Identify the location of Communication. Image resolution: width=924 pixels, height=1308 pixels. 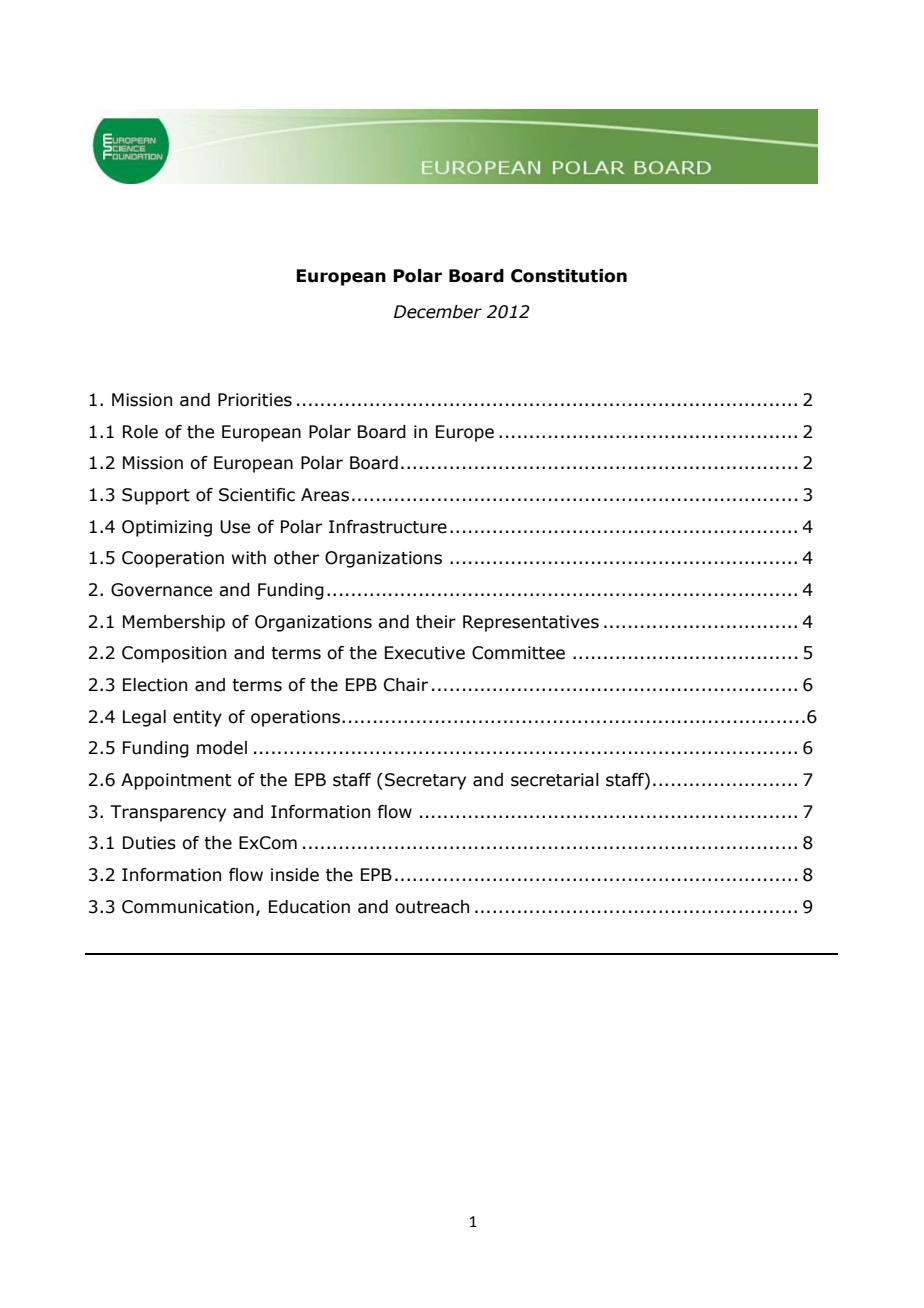
(188, 907).
